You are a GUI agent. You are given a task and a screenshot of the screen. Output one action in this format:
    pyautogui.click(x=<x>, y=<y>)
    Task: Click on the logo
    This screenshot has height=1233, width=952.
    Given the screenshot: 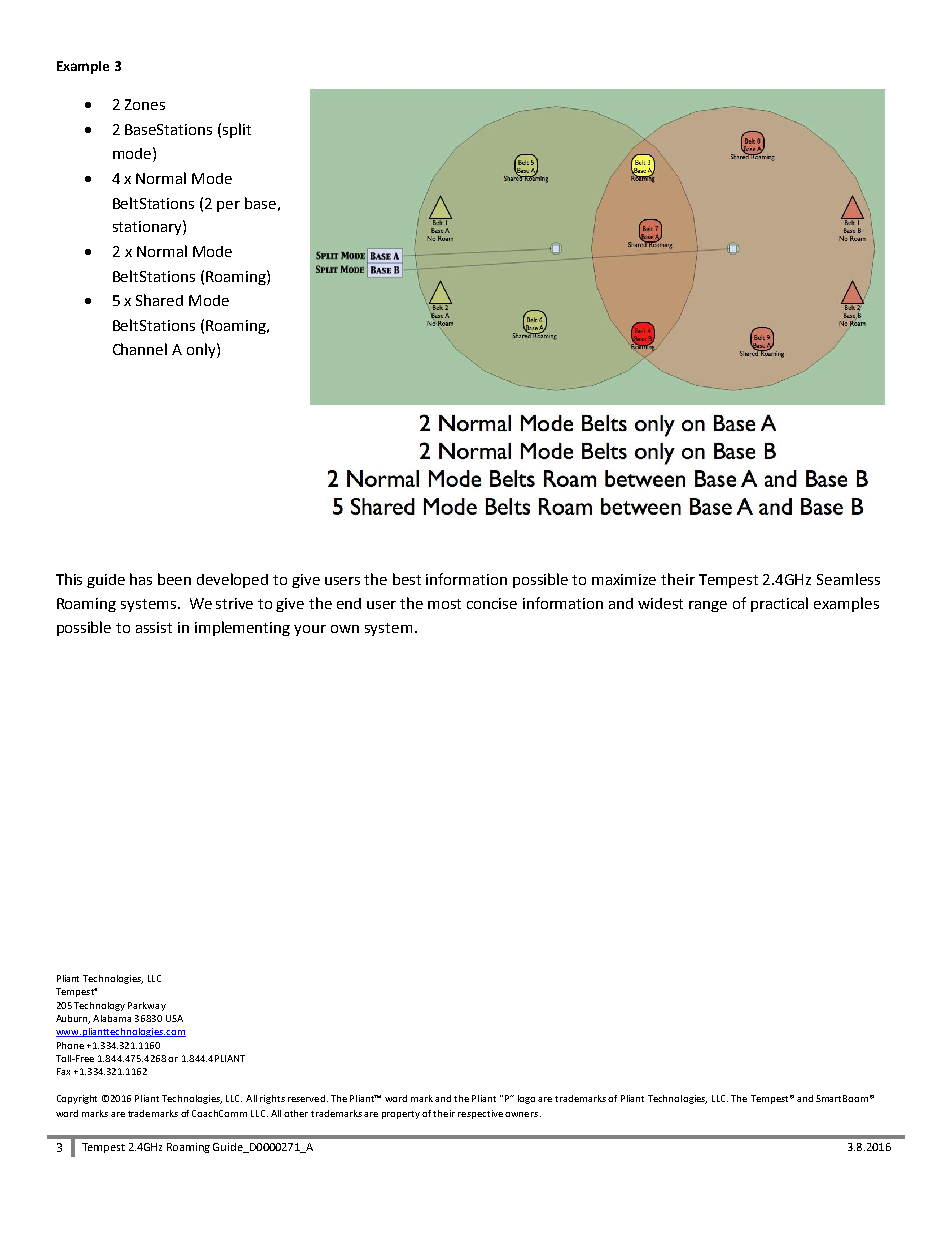 What is the action you would take?
    pyautogui.click(x=526, y=1099)
